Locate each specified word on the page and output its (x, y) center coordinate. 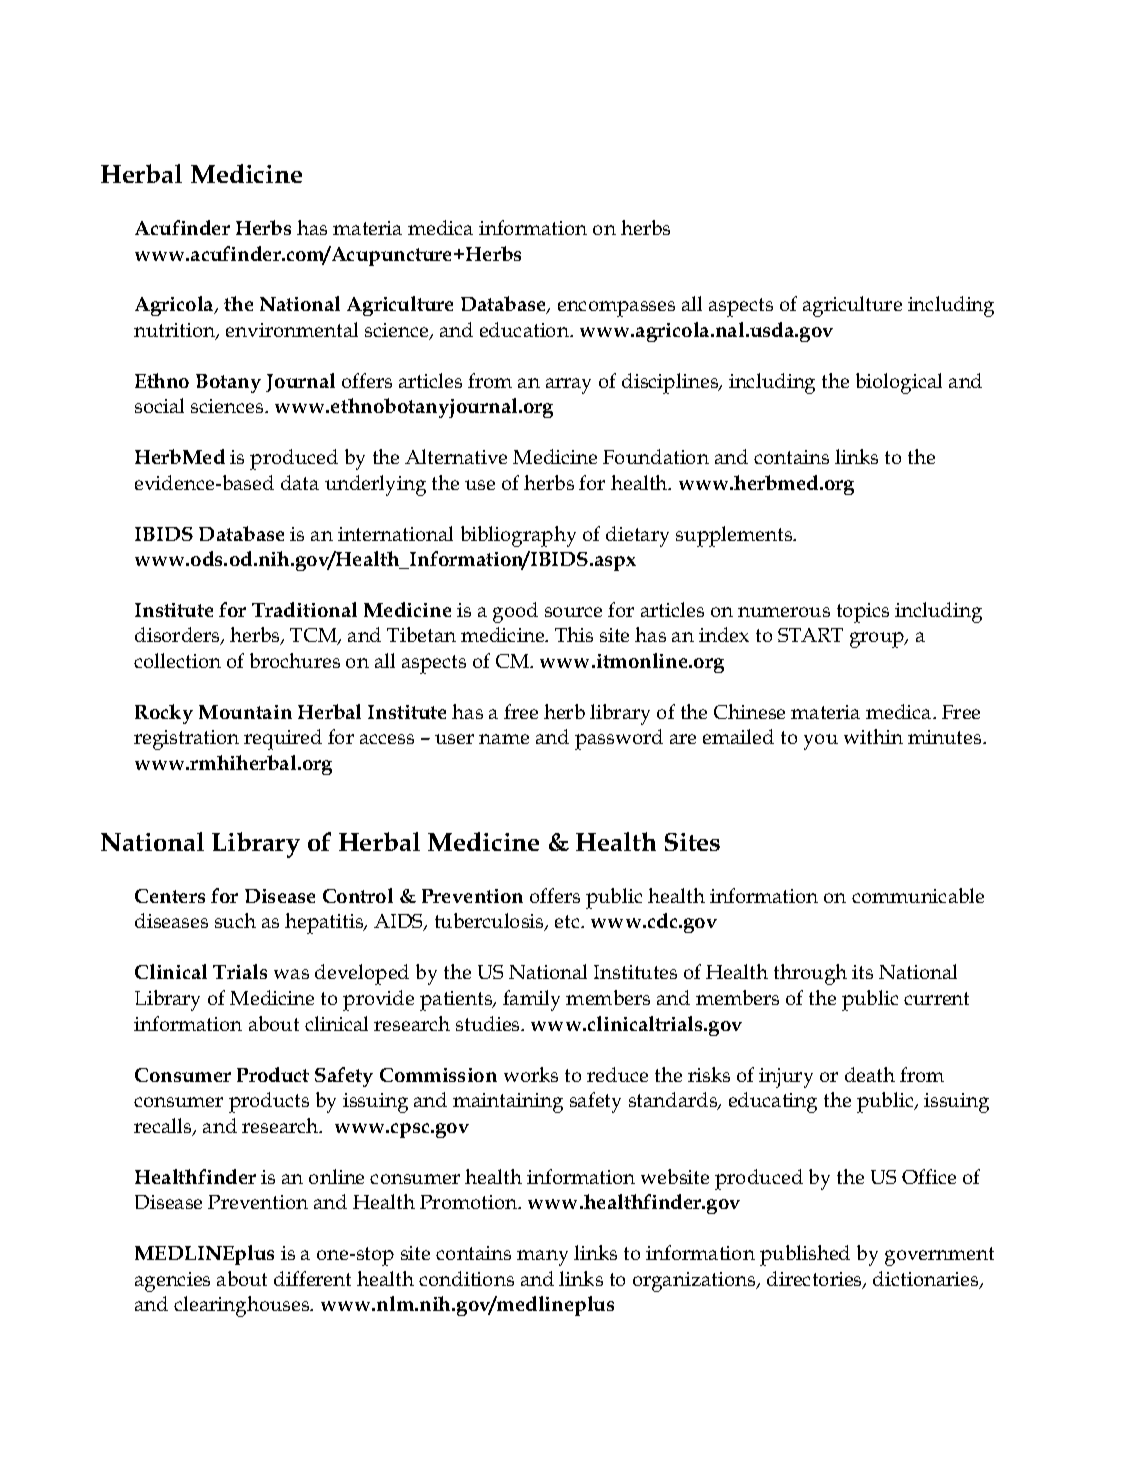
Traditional (304, 609)
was (291, 974)
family (531, 1000)
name (504, 739)
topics (863, 613)
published (805, 1255)
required (283, 739)
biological (899, 383)
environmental (292, 329)
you (821, 742)
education (526, 329)
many (542, 1258)
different (312, 1278)
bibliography (518, 536)
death (870, 1074)
